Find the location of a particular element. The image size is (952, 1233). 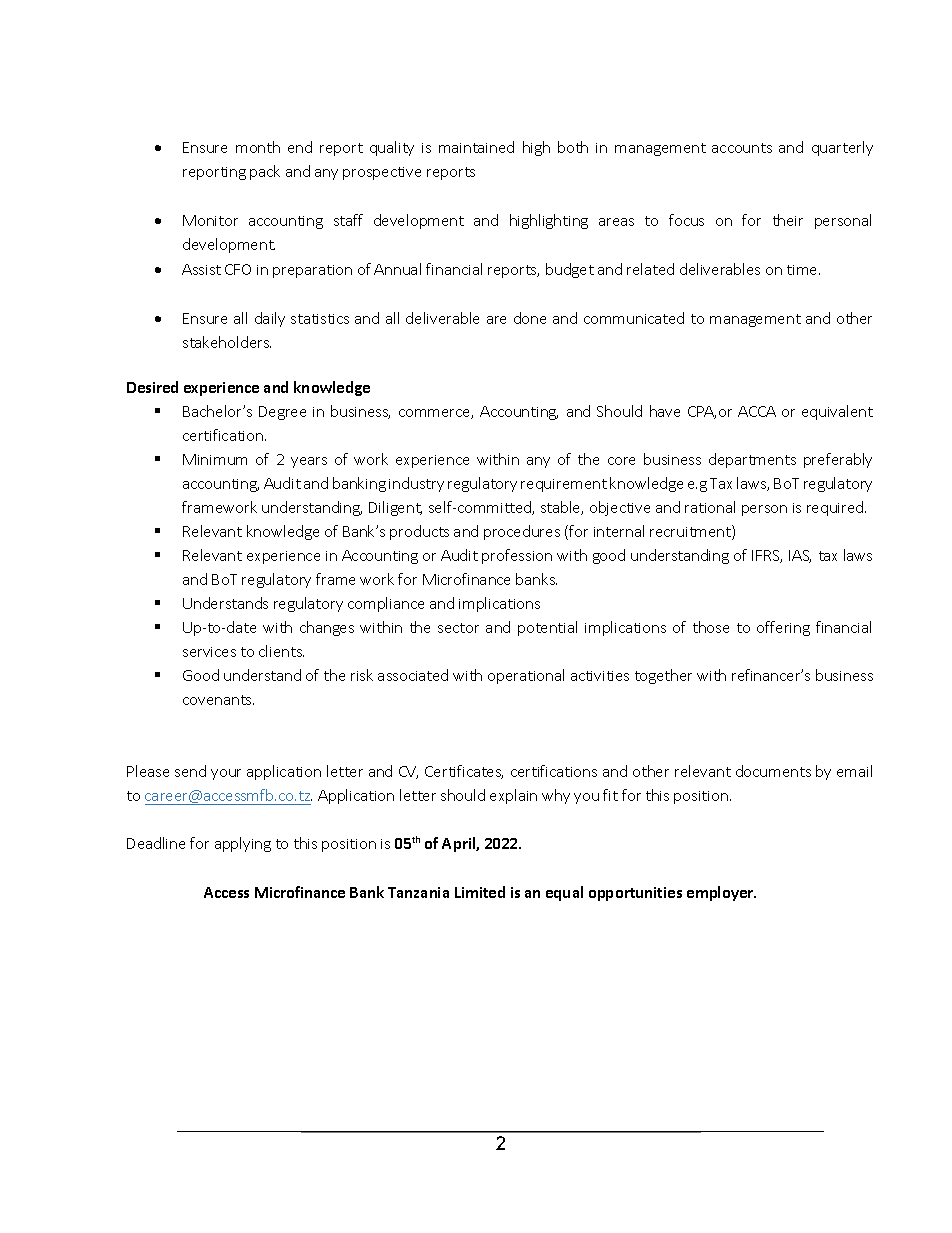

applying is located at coordinates (243, 844).
